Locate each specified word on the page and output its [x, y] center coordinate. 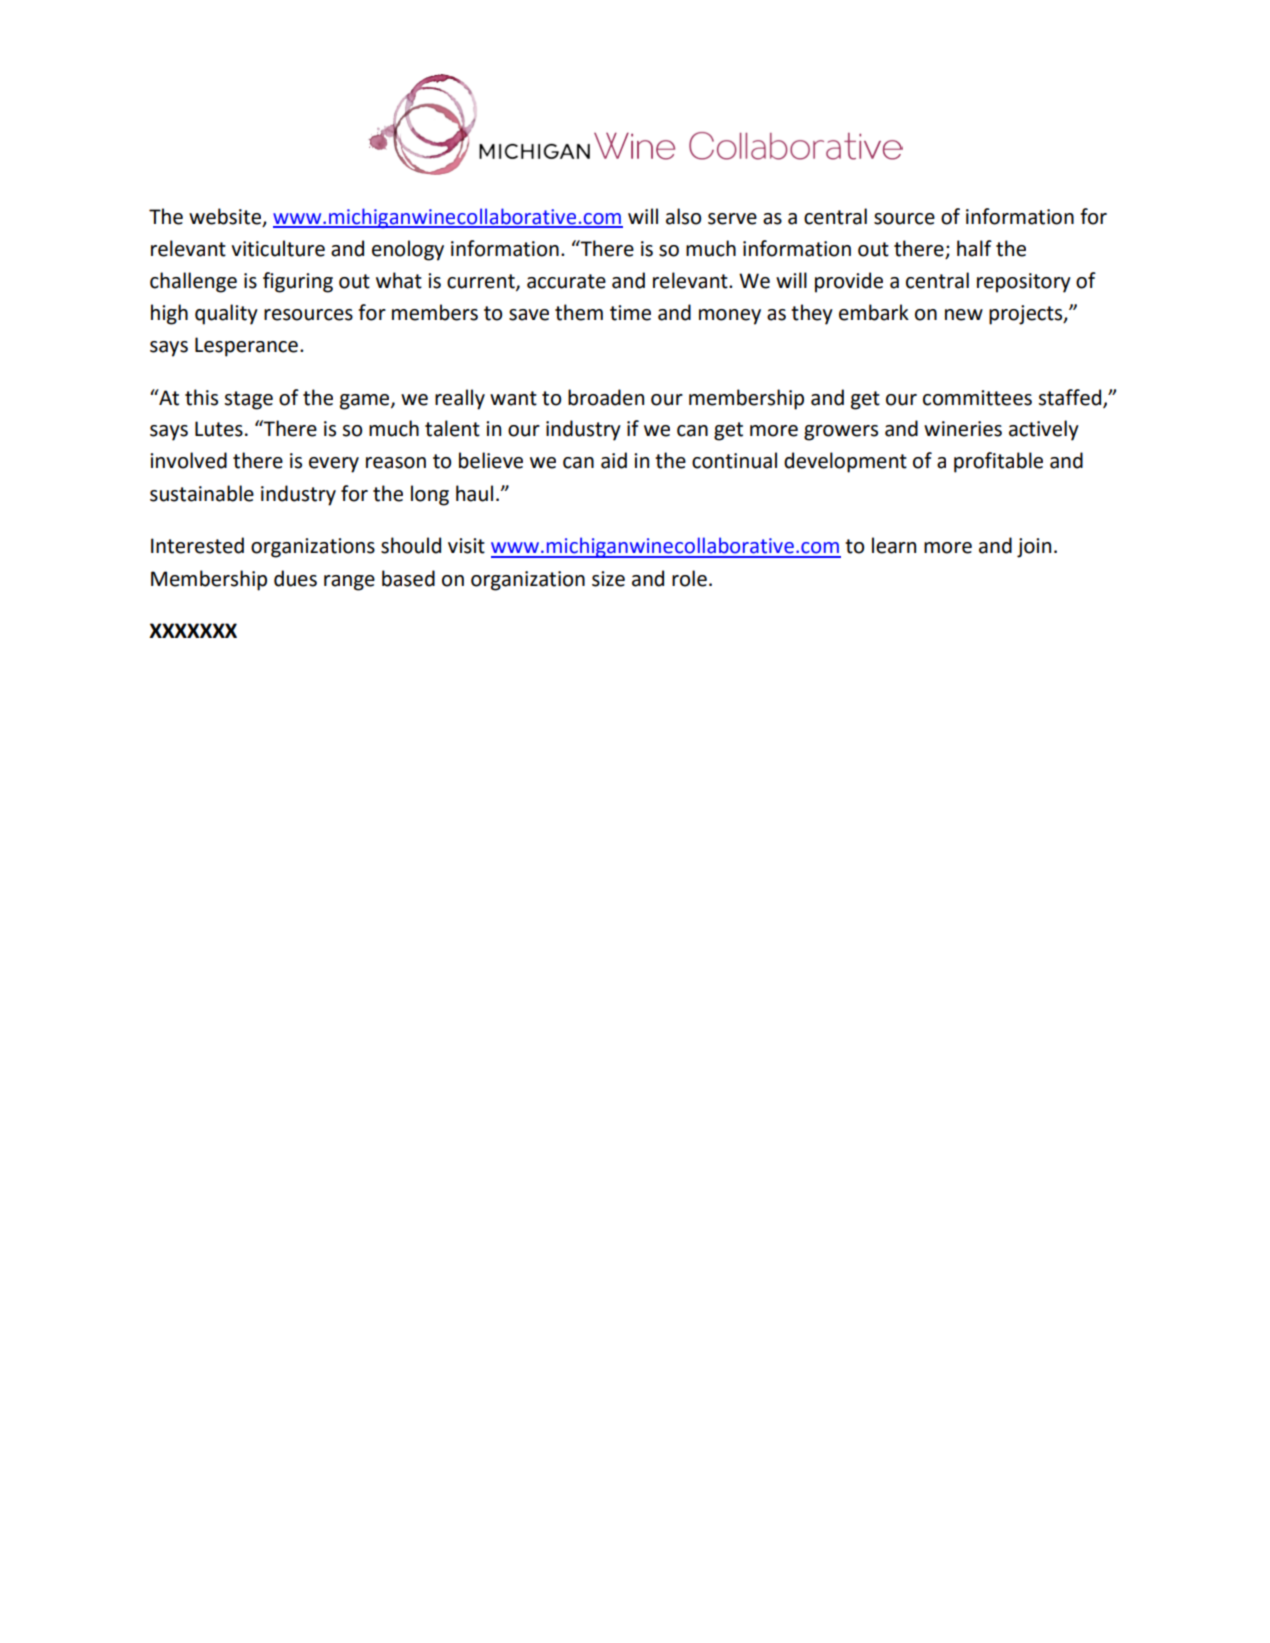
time [630, 313]
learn [894, 545]
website [226, 217]
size [608, 579]
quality [226, 314]
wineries [963, 429]
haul [474, 493]
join [1034, 548]
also [683, 216]
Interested [197, 545]
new [964, 315]
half [974, 248]
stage [249, 400]
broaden [606, 397]
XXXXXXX [193, 630]
